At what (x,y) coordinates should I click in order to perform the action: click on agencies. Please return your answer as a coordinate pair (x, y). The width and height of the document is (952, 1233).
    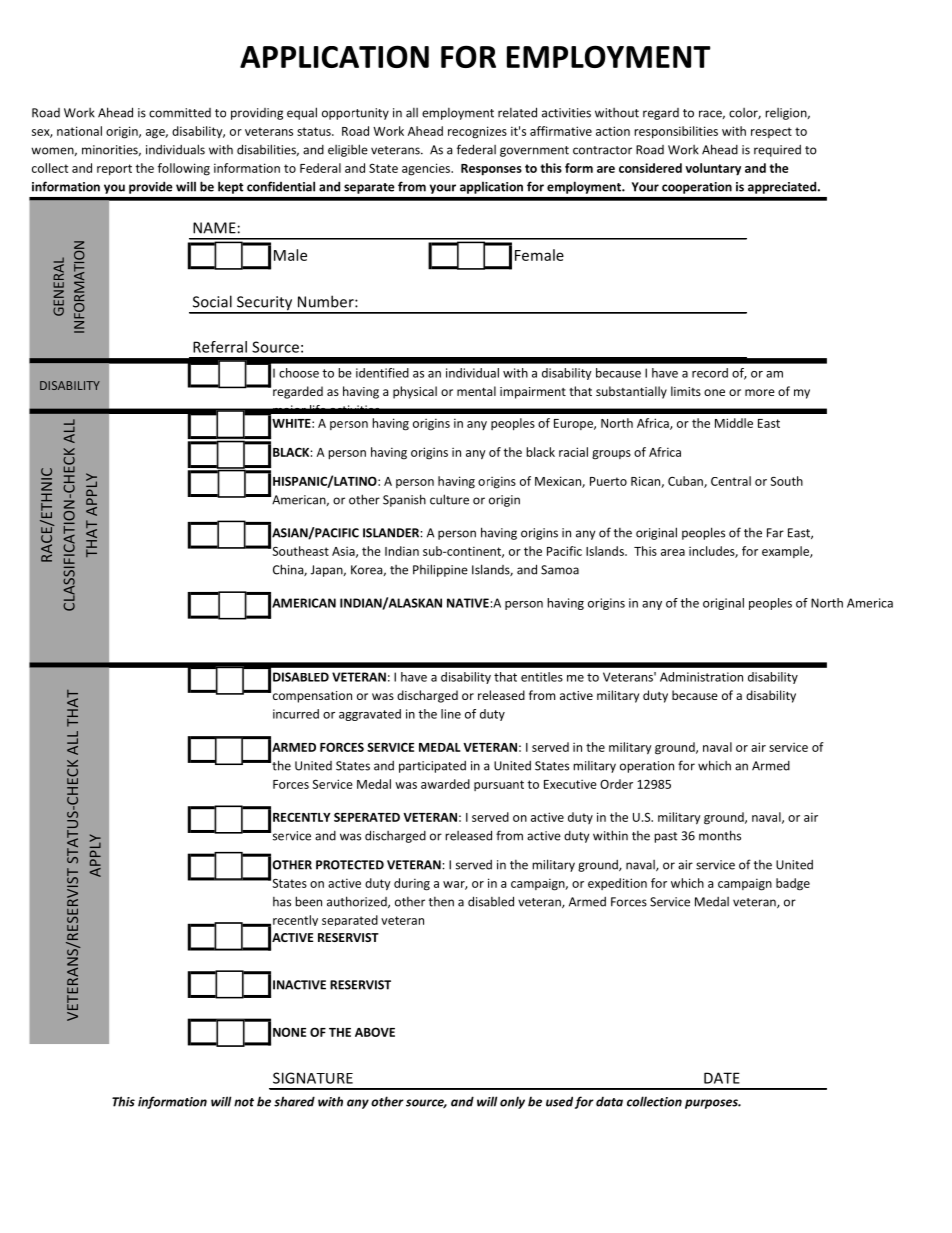
    Looking at the image, I should click on (427, 169).
